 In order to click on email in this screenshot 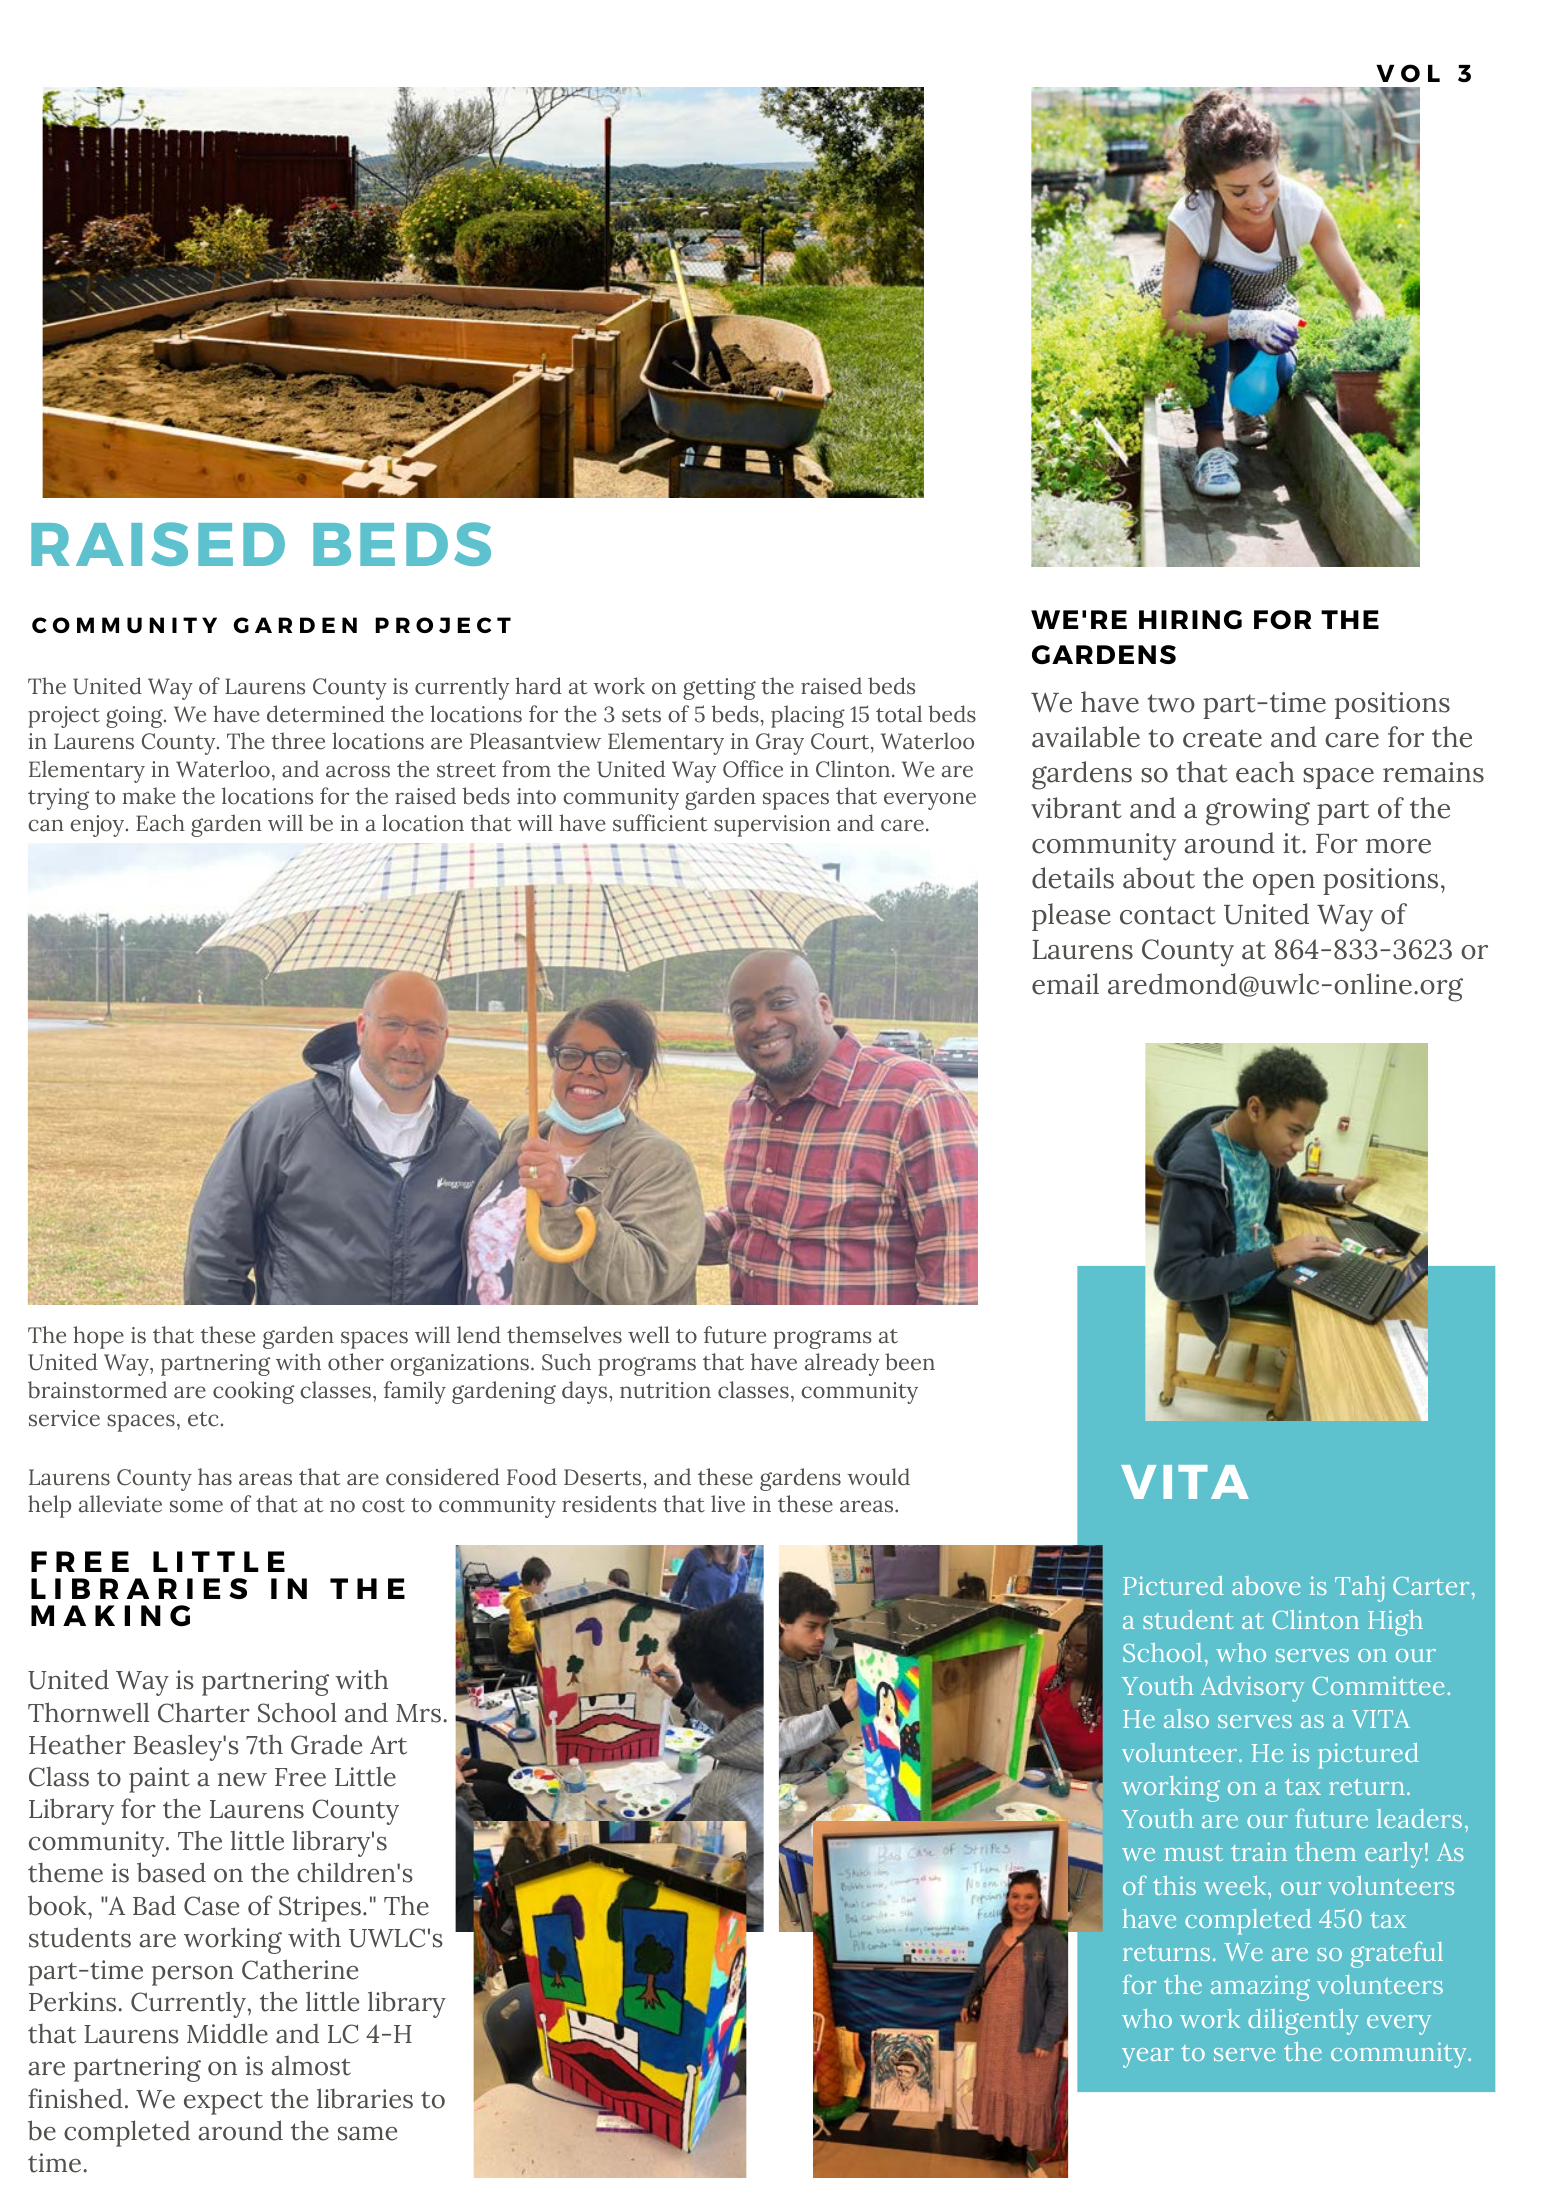, I will do `click(1065, 984)`.
